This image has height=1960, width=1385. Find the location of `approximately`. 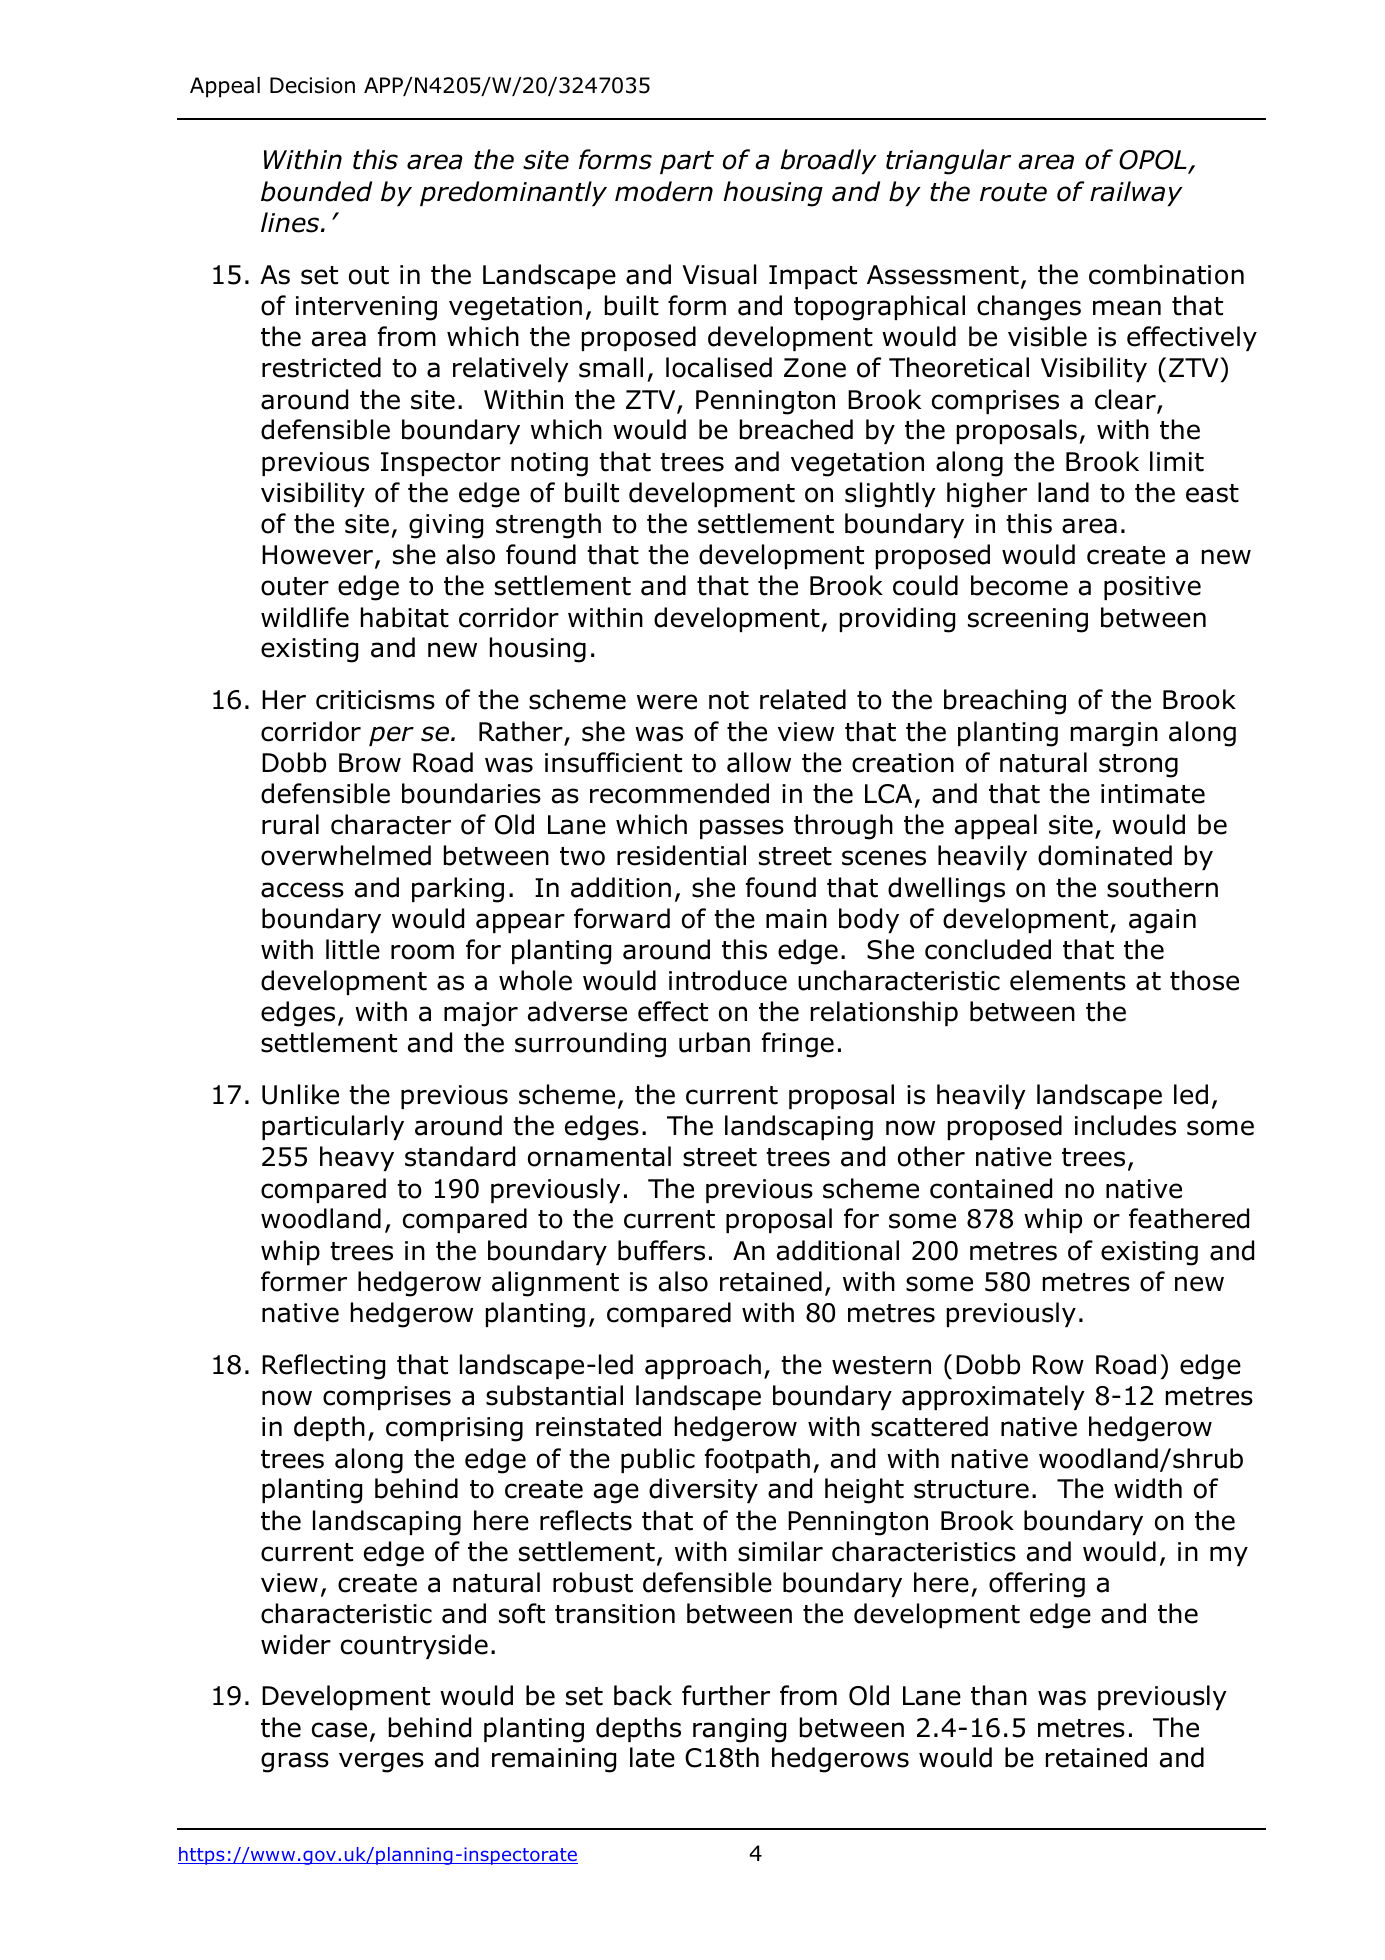

approximately is located at coordinates (993, 1397).
